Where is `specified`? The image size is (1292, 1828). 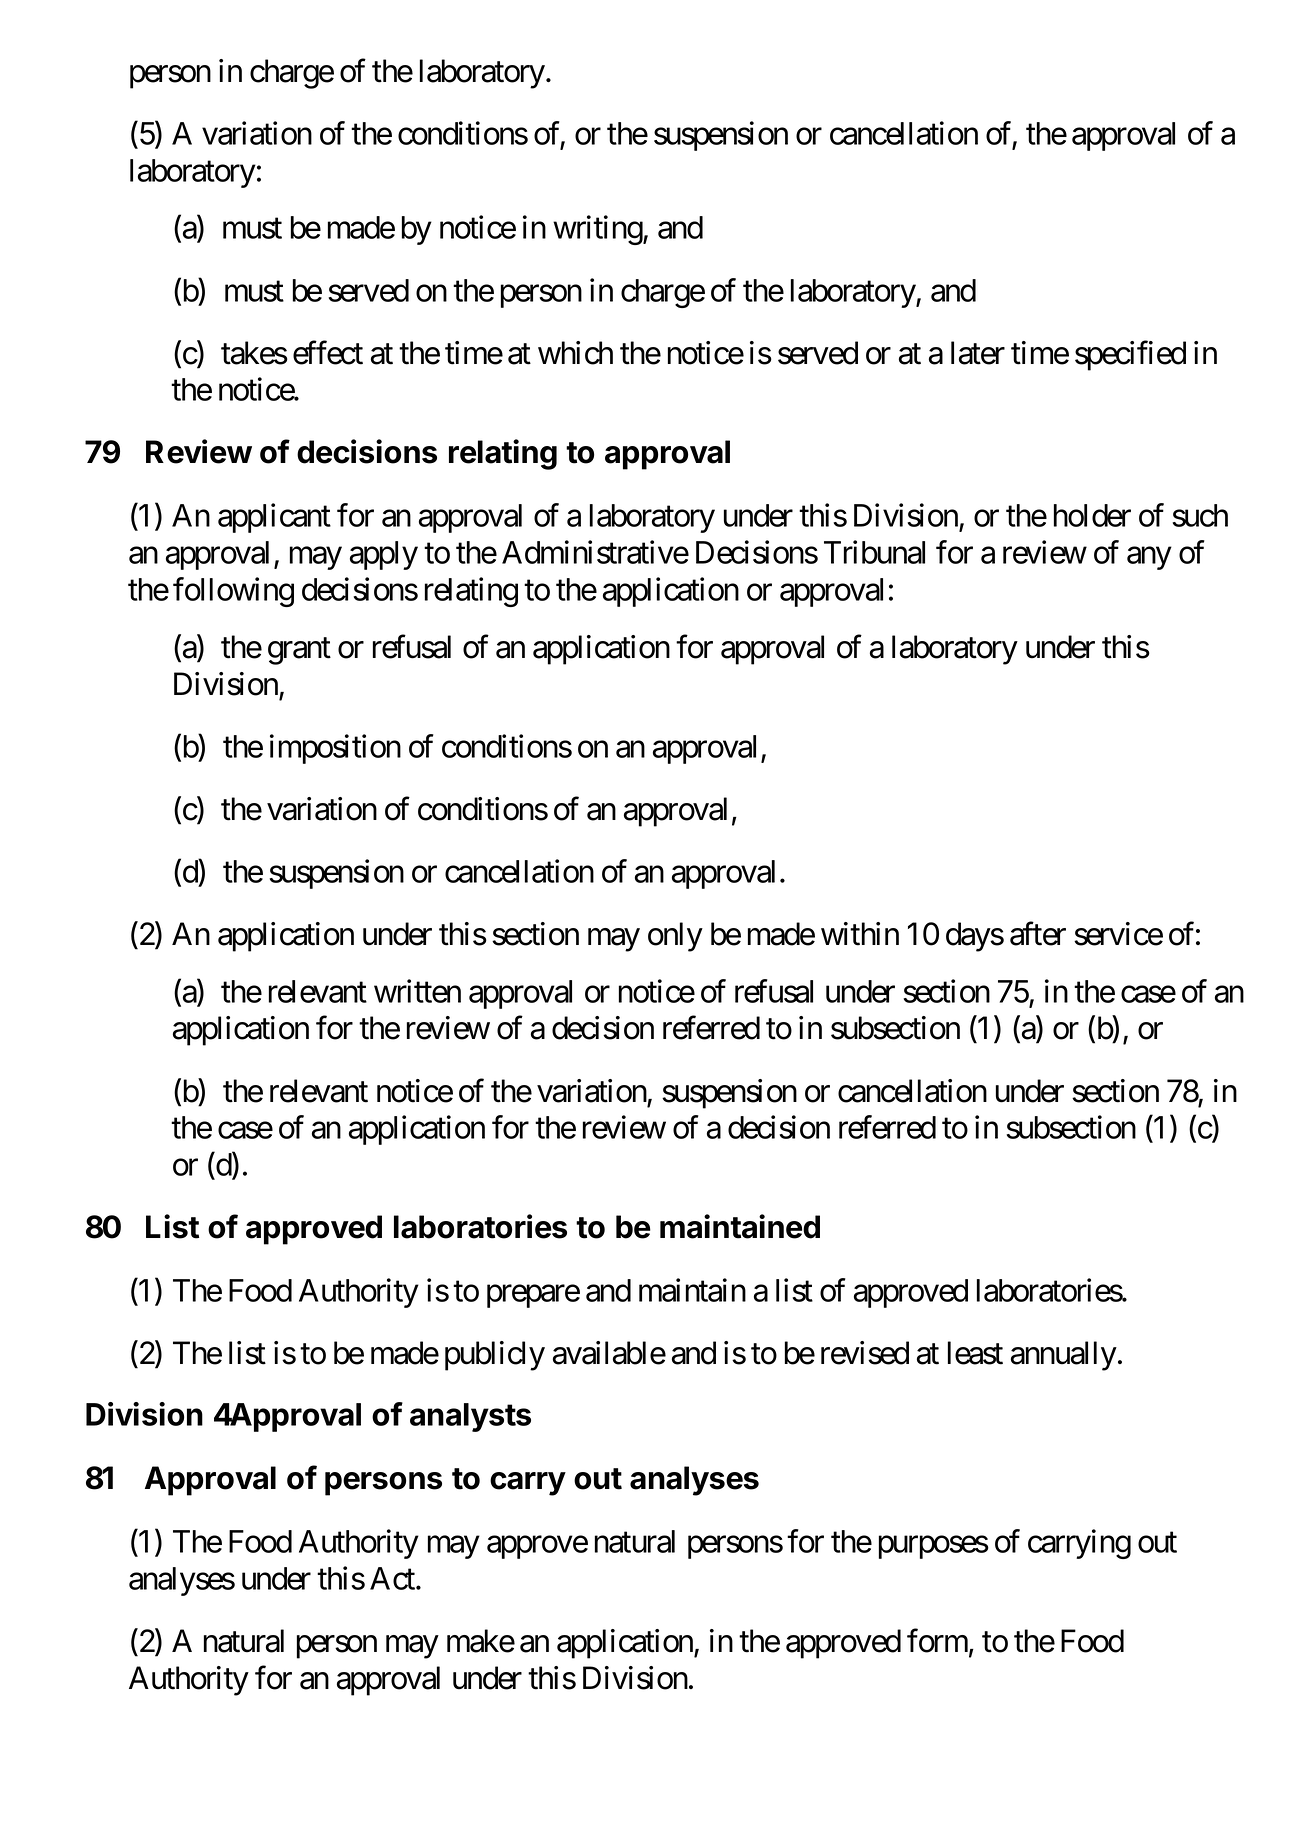
specified is located at coordinates (1130, 356).
